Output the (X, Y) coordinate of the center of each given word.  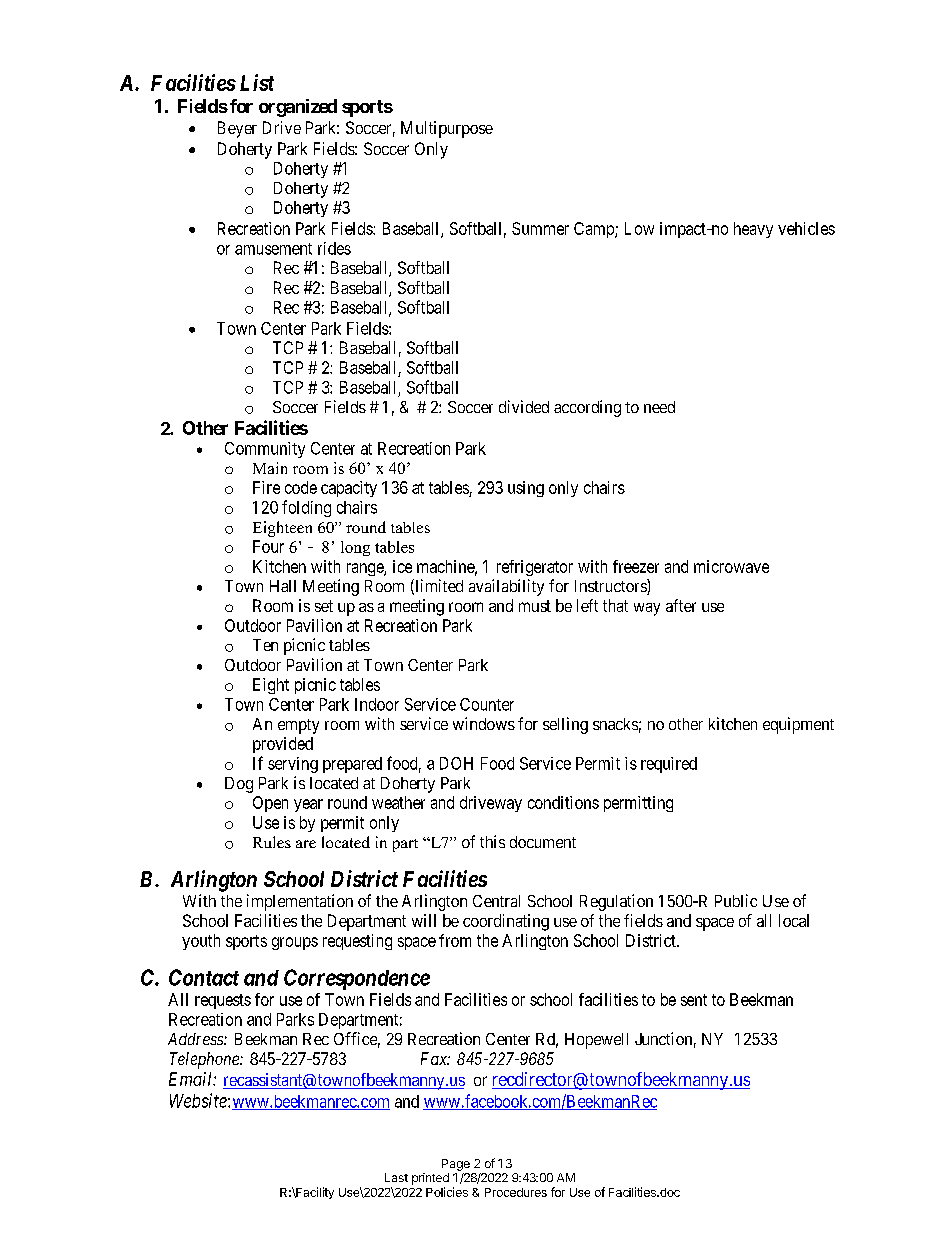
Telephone (205, 1060)
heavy (753, 230)
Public (736, 900)
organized (298, 108)
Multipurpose (447, 129)
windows (484, 723)
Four (268, 546)
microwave (731, 566)
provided (283, 745)
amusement (273, 249)
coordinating (506, 922)
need (659, 407)
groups (295, 943)
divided (524, 406)
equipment (798, 725)
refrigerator (535, 568)
